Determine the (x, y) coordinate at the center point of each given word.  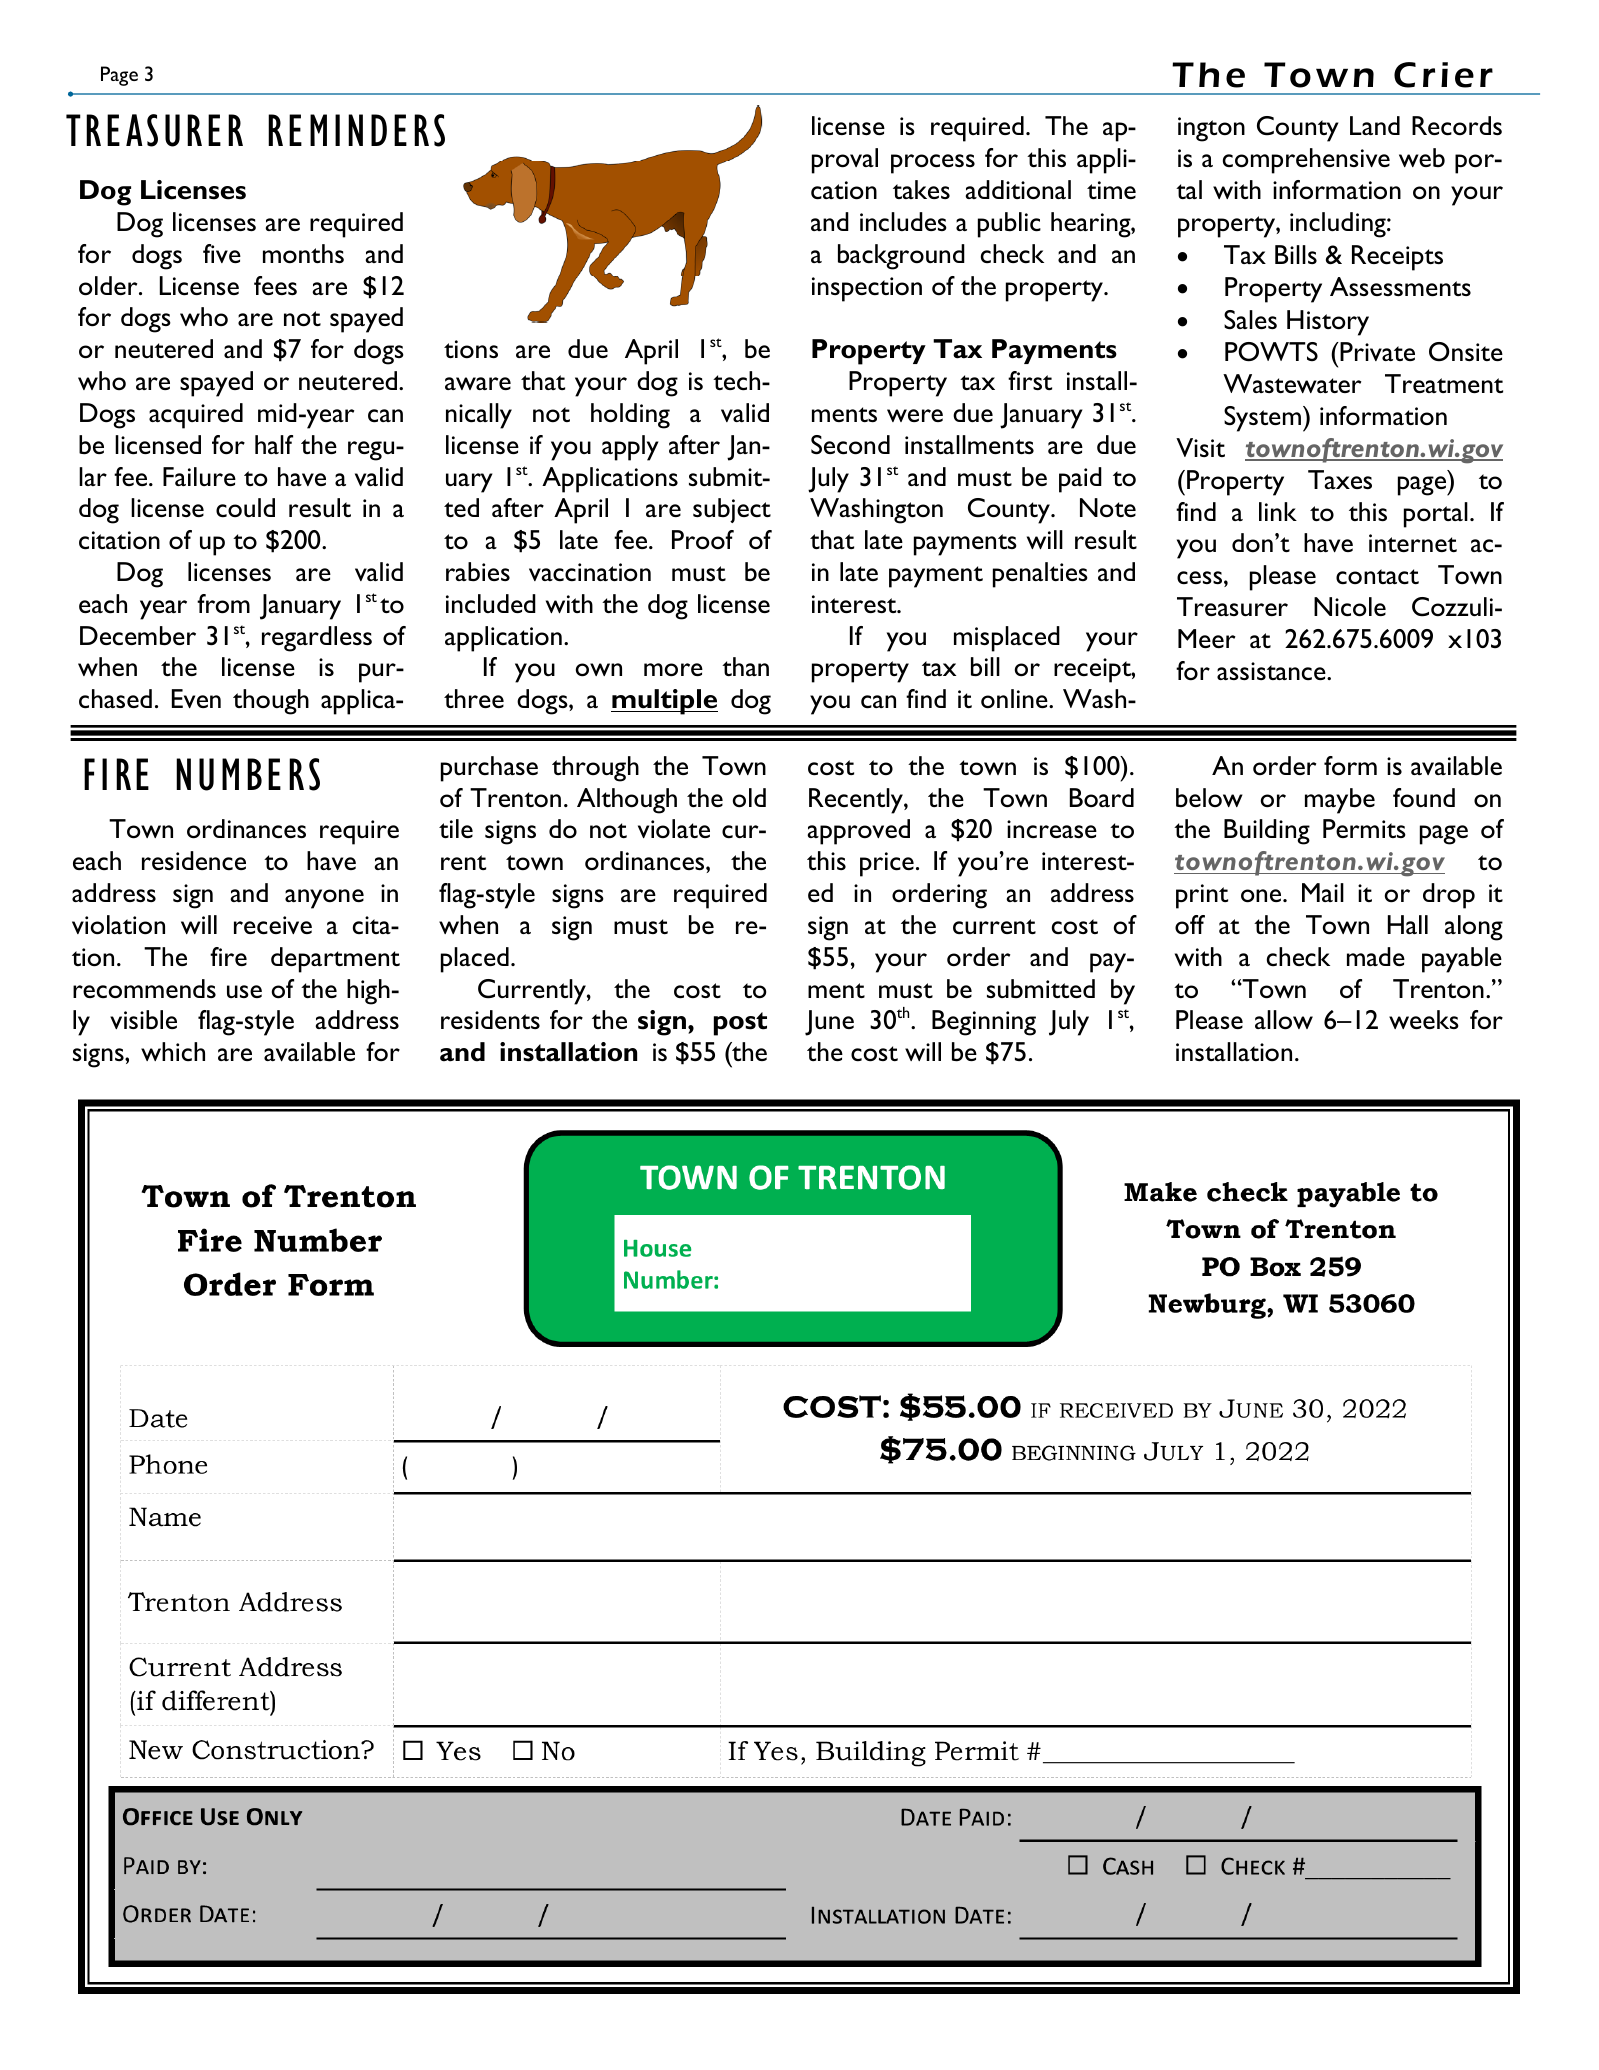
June (829, 1023)
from (223, 604)
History (1328, 323)
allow (1284, 1020)
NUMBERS (248, 774)
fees (275, 285)
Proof (703, 540)
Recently (857, 801)
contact (1377, 577)
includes (903, 221)
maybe (1340, 801)
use (244, 991)
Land (1375, 125)
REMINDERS (356, 130)
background (901, 257)
